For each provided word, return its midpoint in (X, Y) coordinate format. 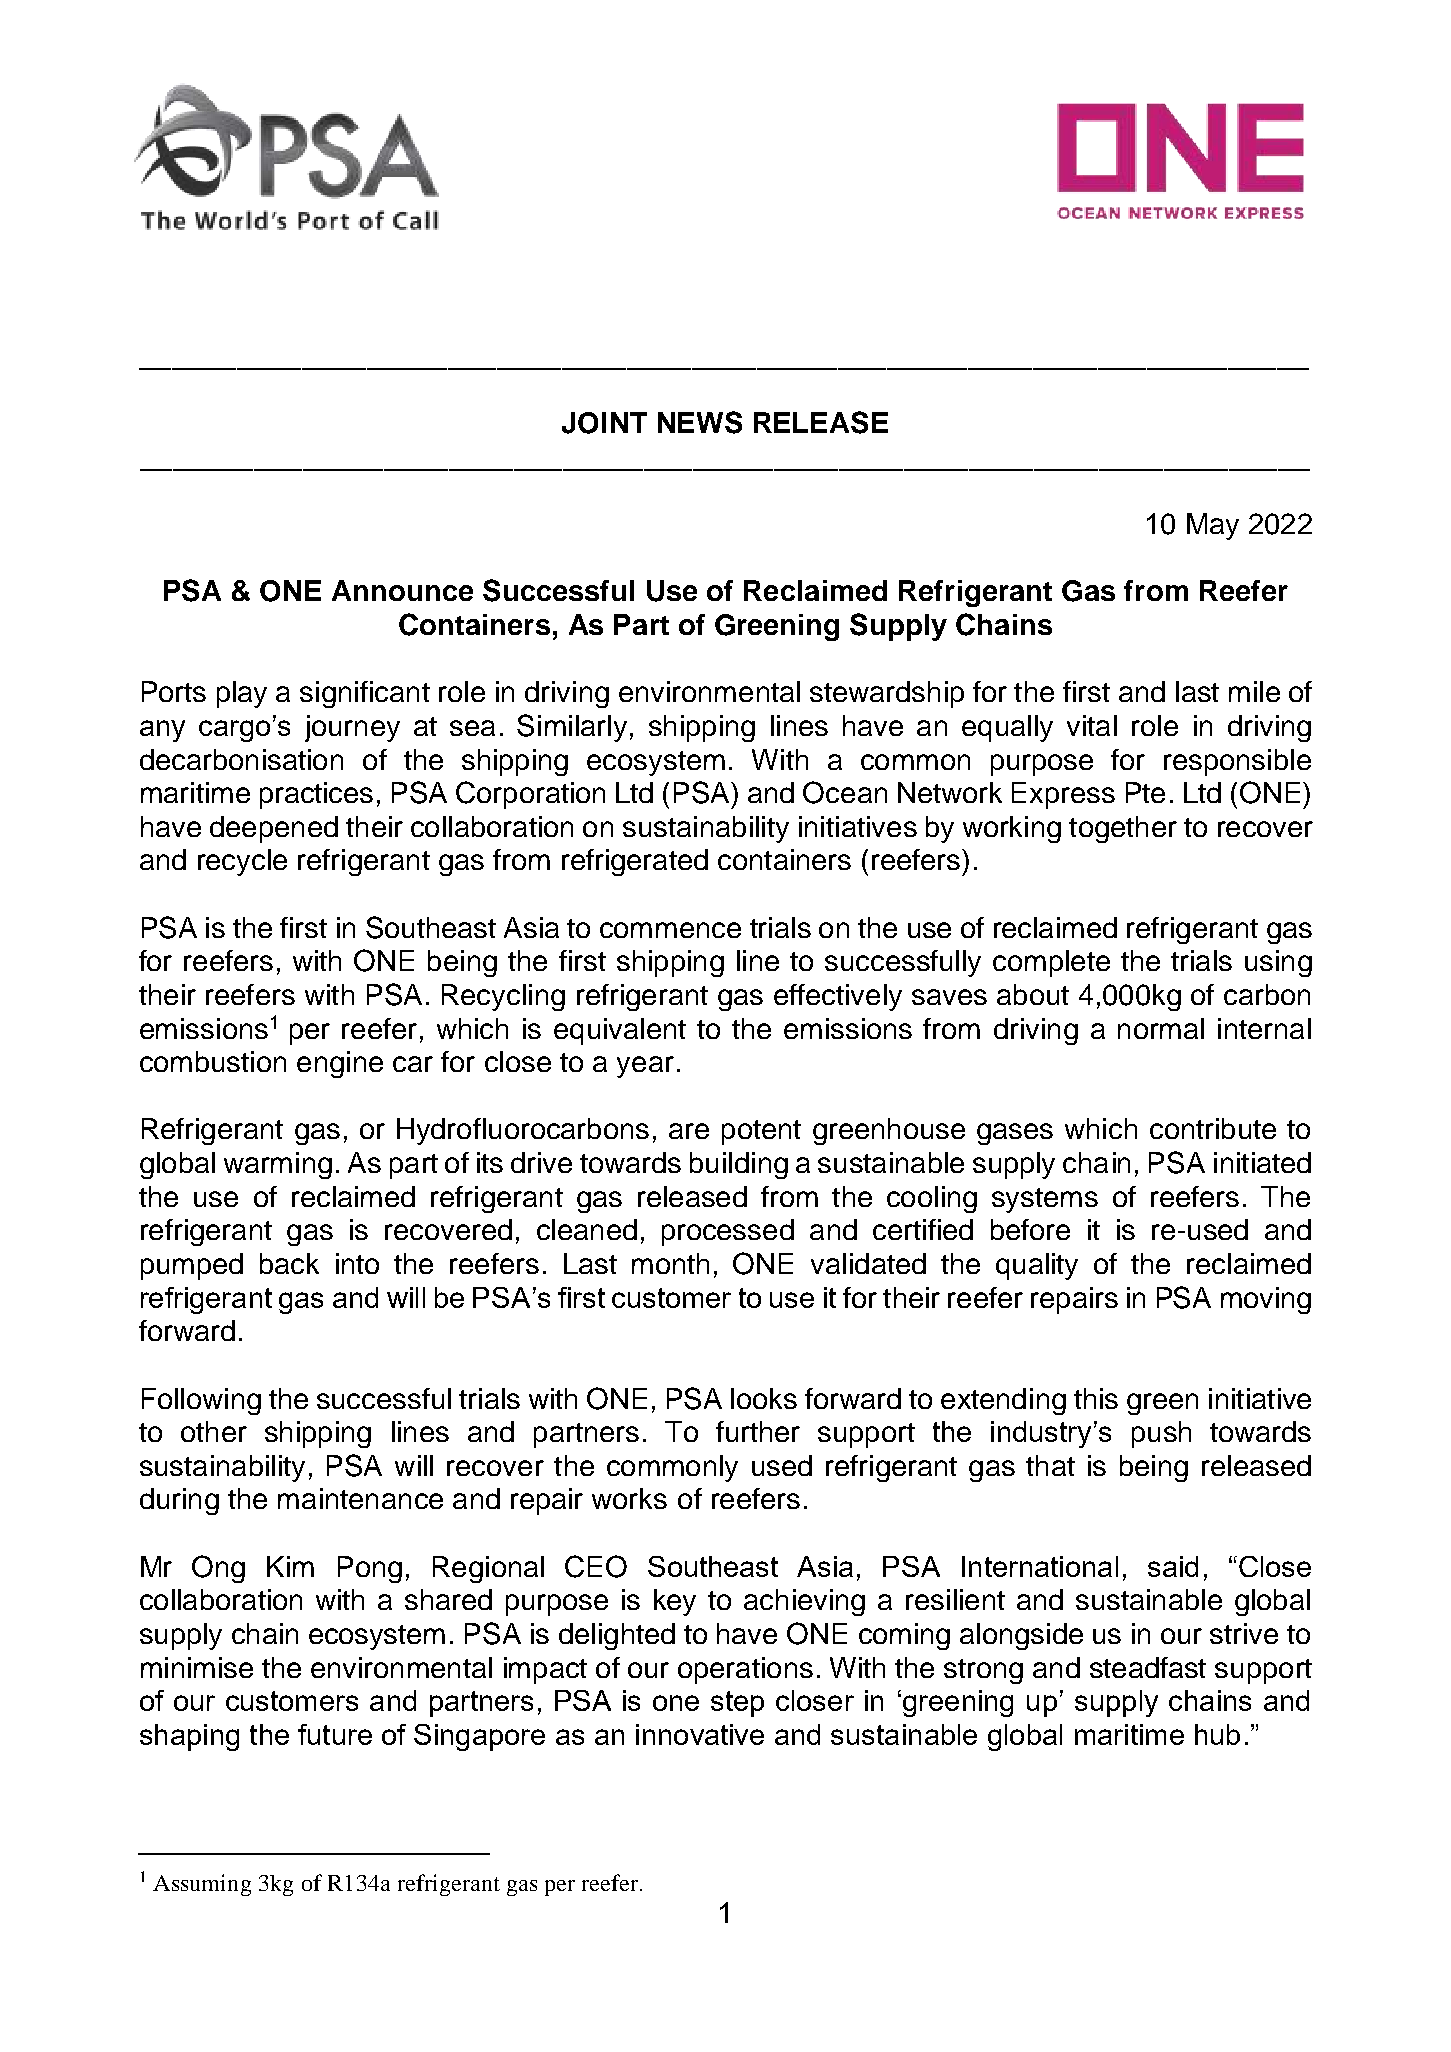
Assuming (202, 1885)
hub (1217, 1734)
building (739, 1165)
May (1213, 526)
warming (278, 1165)
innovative (700, 1734)
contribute (1213, 1128)
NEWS (700, 422)
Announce (402, 590)
